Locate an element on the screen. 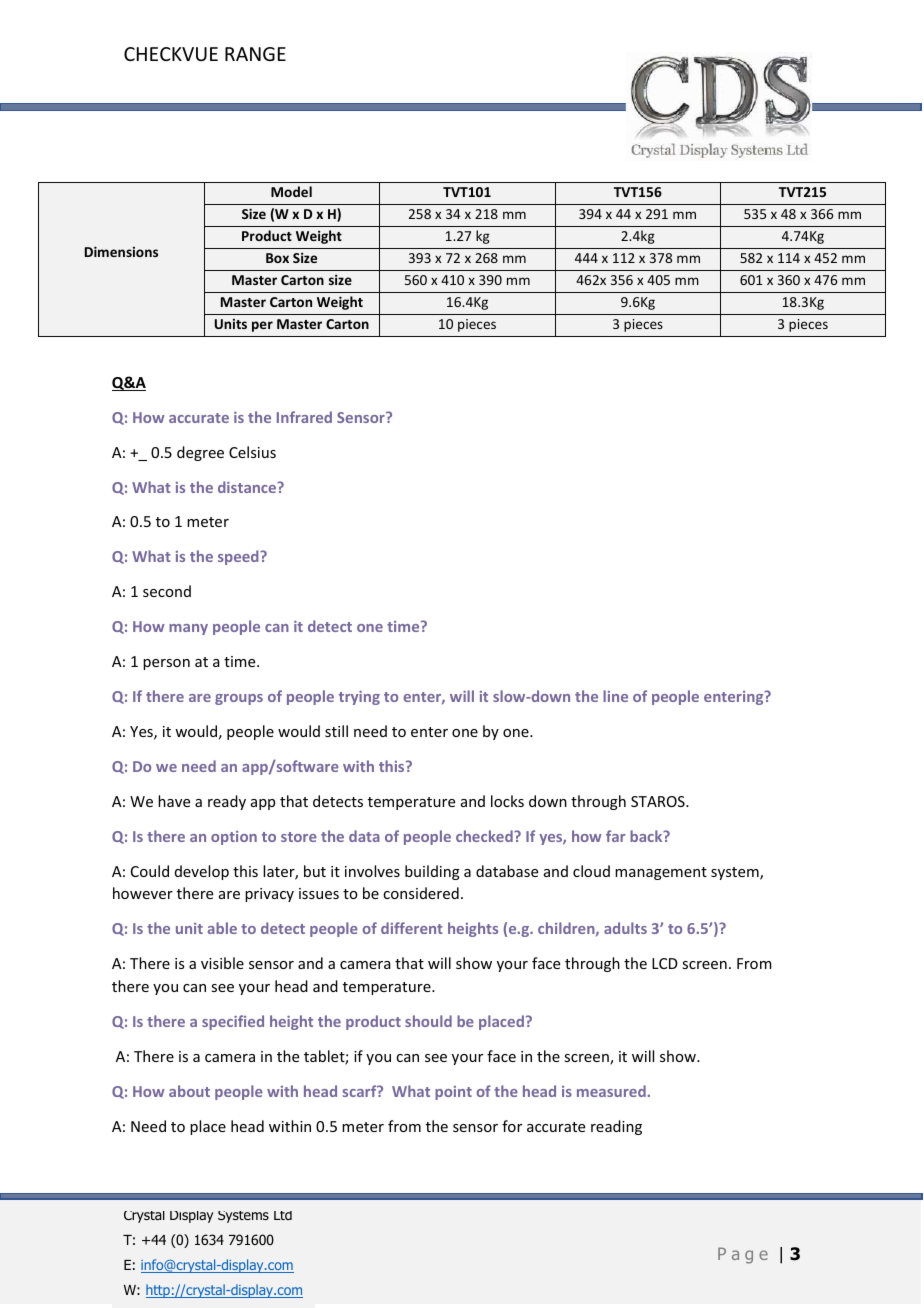  Cell is located at coordinates (620, 291).
